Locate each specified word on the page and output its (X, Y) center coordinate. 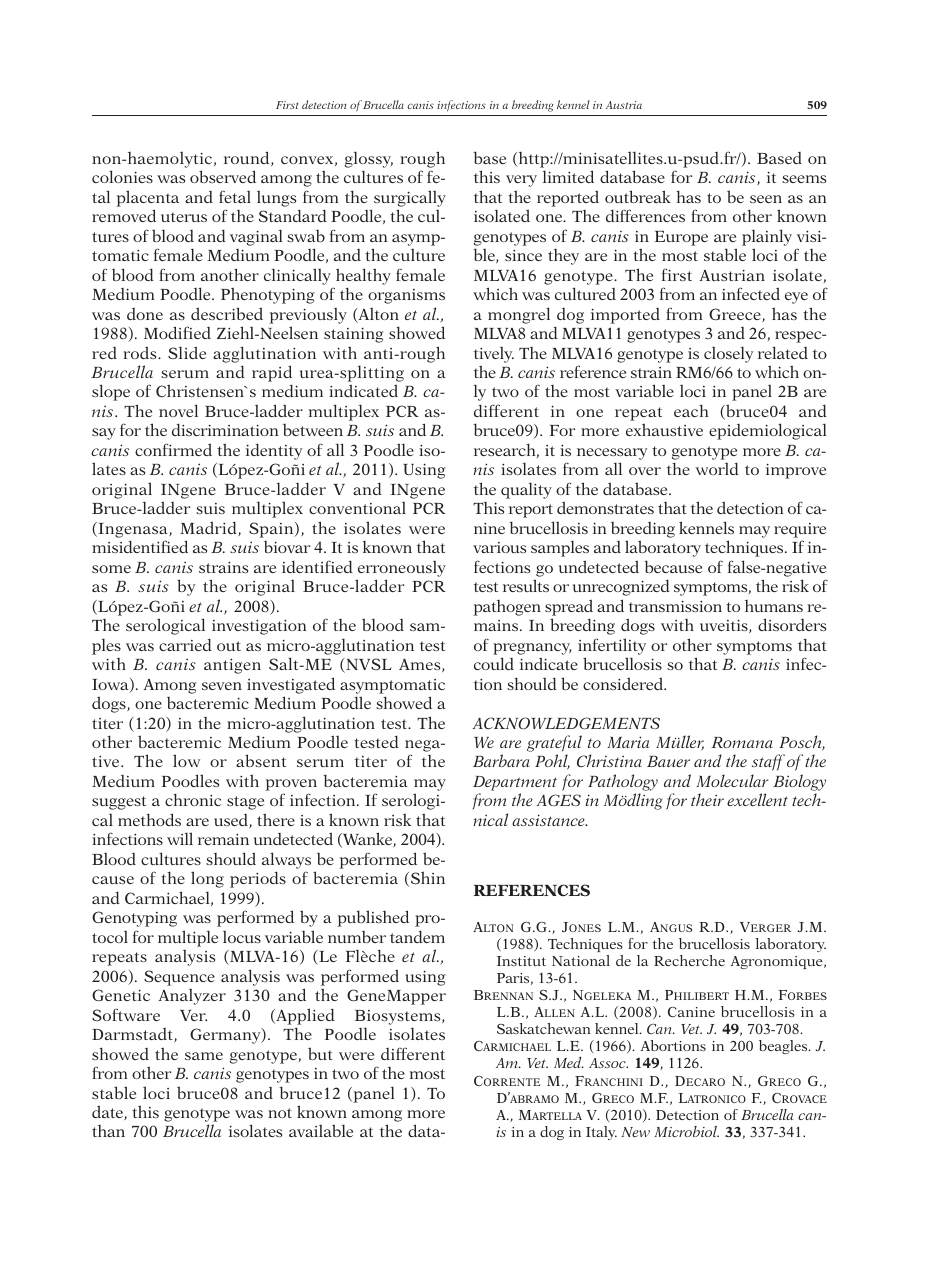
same (204, 1056)
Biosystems (399, 1017)
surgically (410, 198)
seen (766, 199)
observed (223, 176)
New (635, 1132)
